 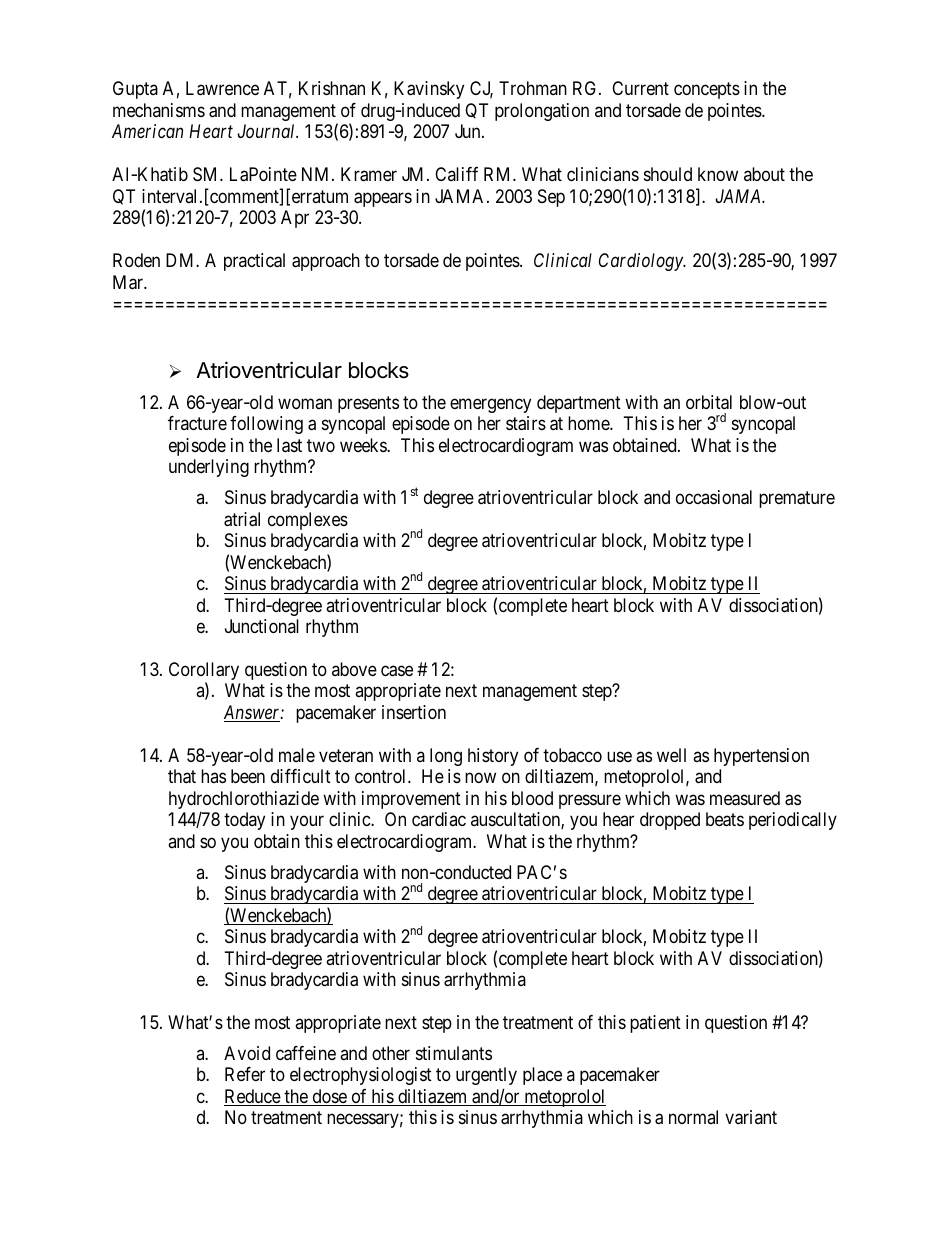 I want to click on orbital, so click(x=709, y=402).
